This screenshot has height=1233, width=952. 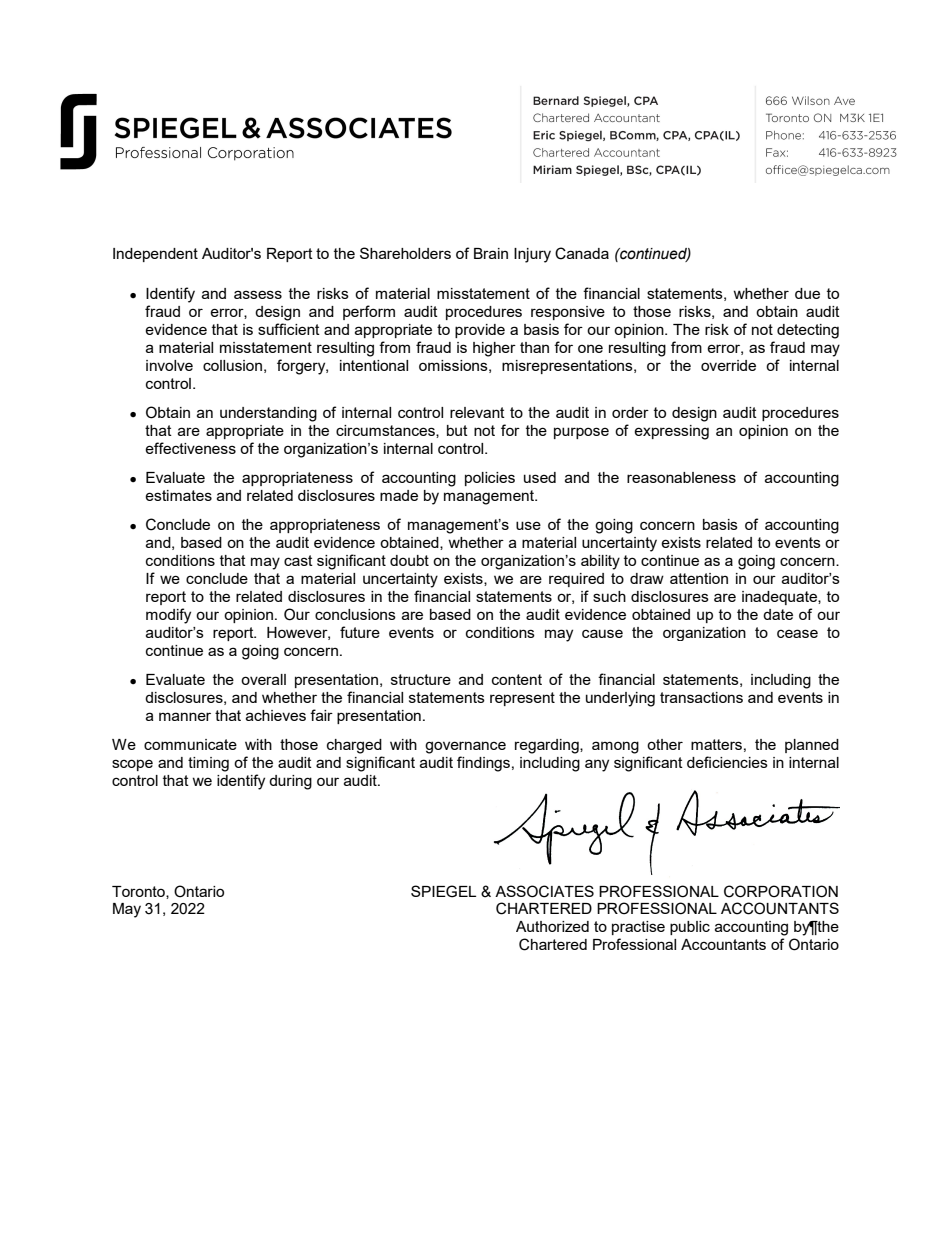 I want to click on SPIEGEL, so click(x=443, y=891).
